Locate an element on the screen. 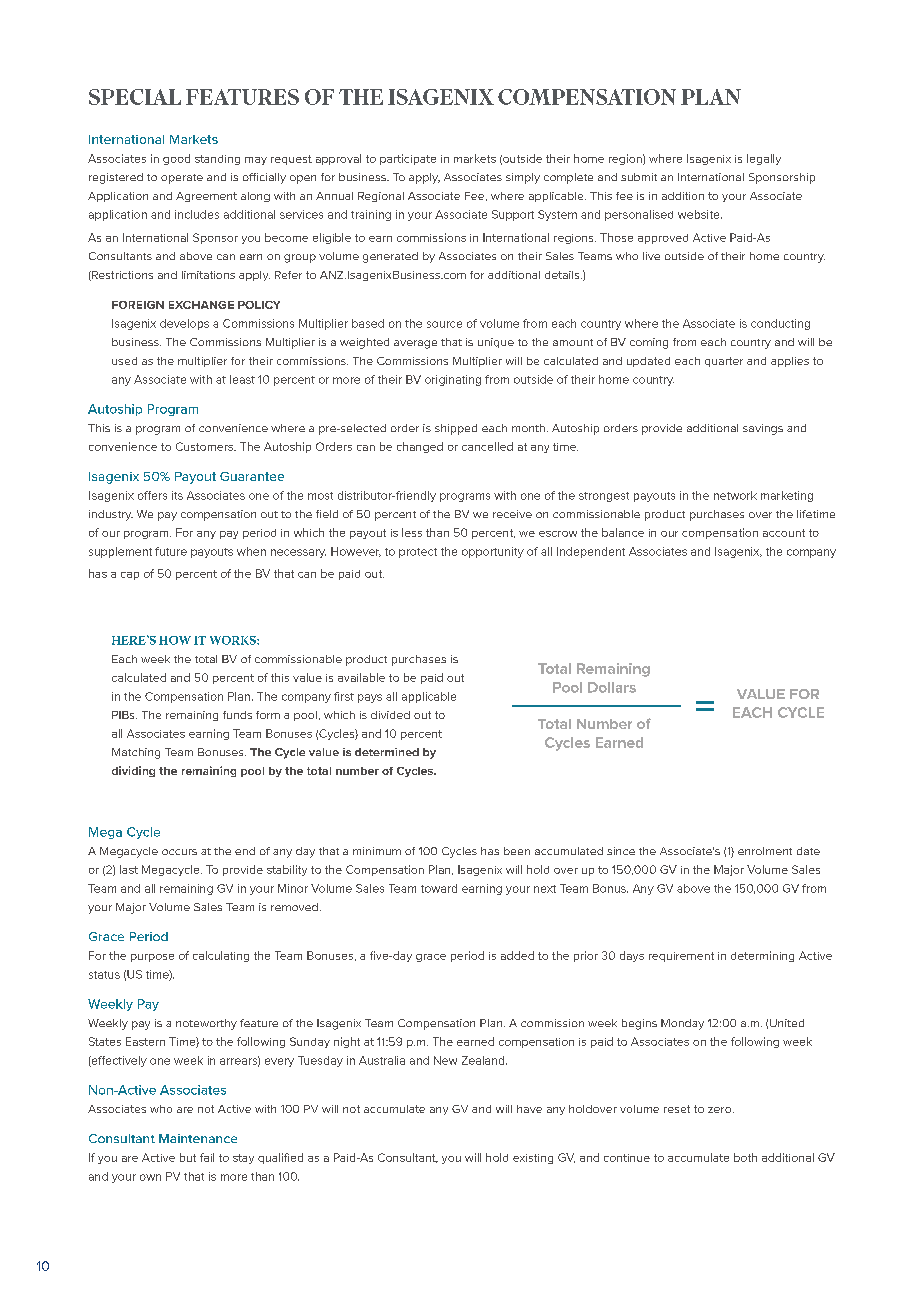  good is located at coordinates (176, 159).
